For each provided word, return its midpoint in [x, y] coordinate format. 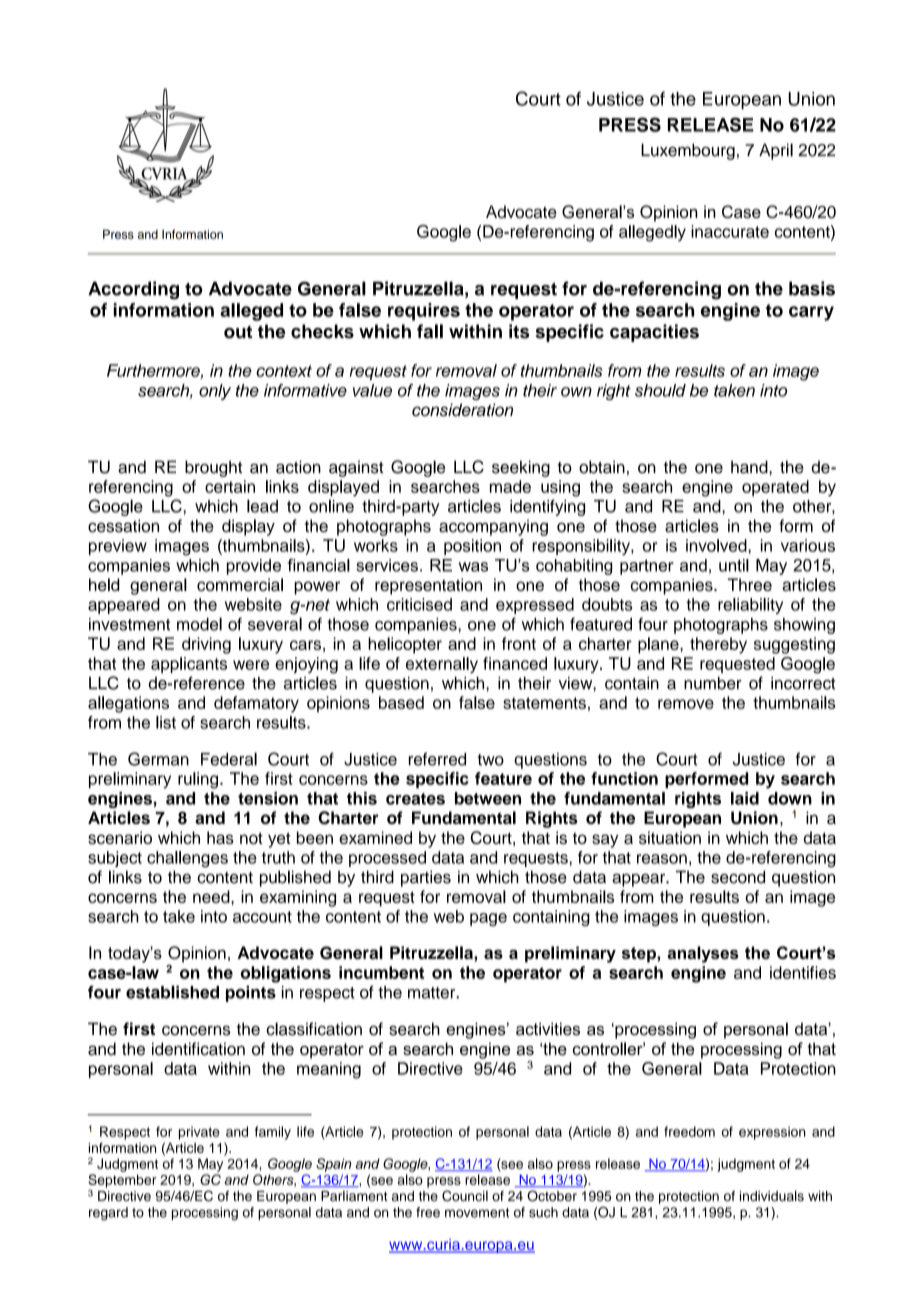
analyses [703, 954]
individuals [772, 1195]
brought [213, 468]
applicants [189, 665]
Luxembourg [688, 151]
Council [465, 1196]
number [713, 683]
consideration [462, 410]
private [199, 1133]
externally [442, 665]
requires [424, 312]
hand [750, 467]
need [212, 896]
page [488, 919]
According [133, 290]
